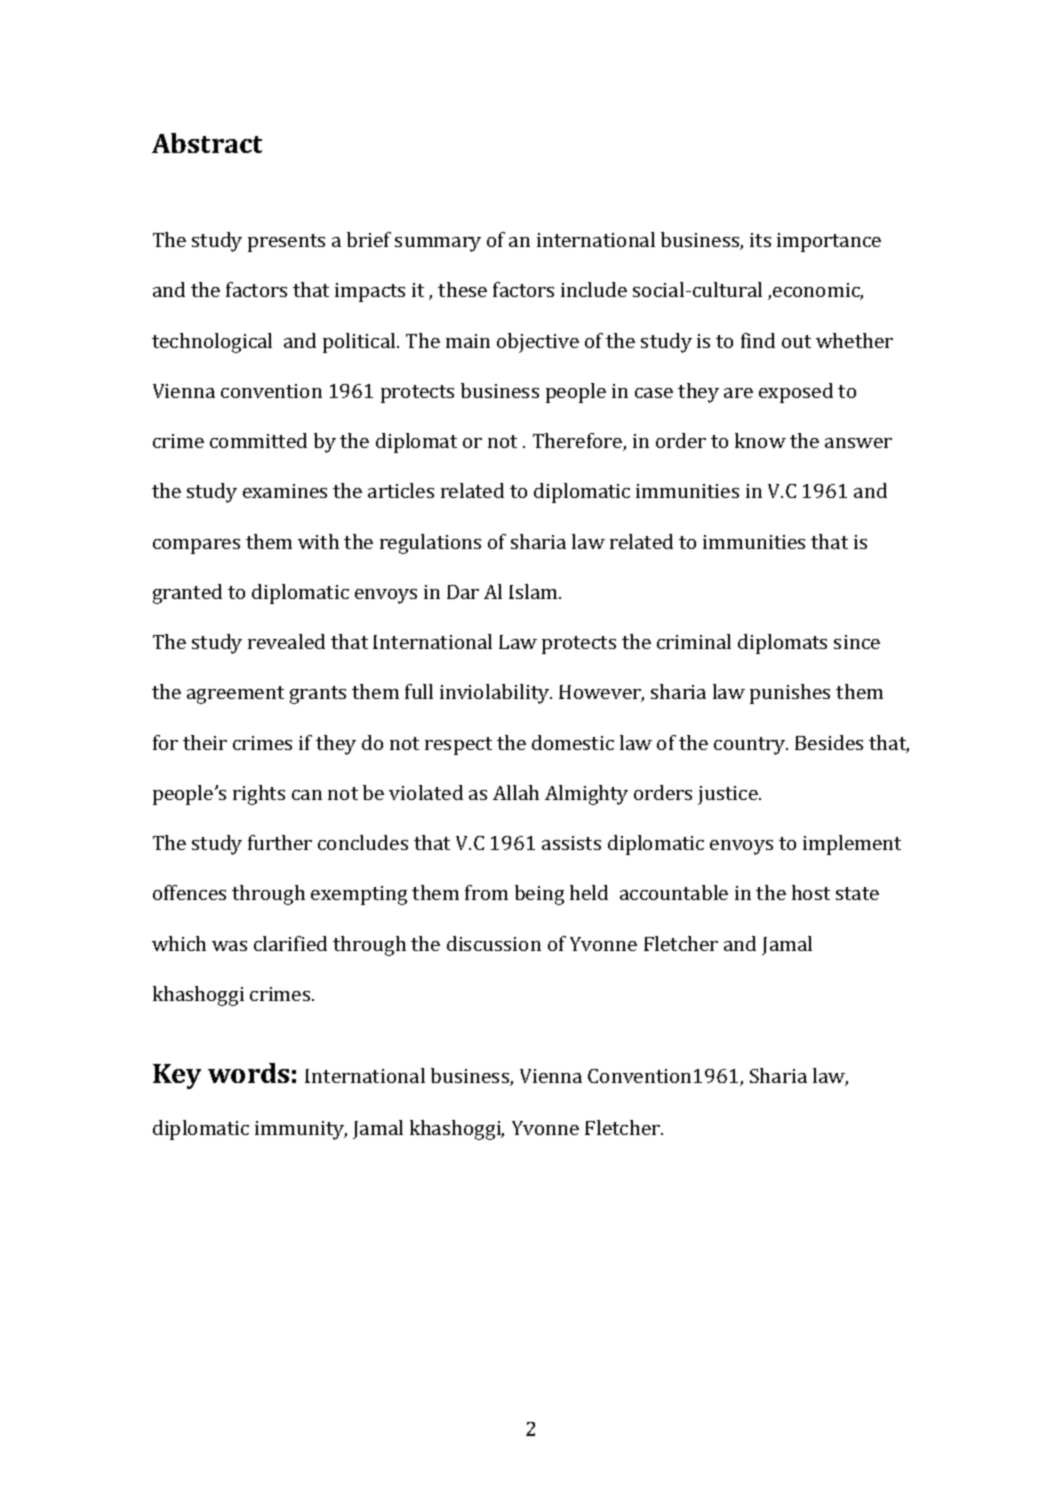 The width and height of the document is (1063, 1504). I want to click on summary, so click(438, 244).
